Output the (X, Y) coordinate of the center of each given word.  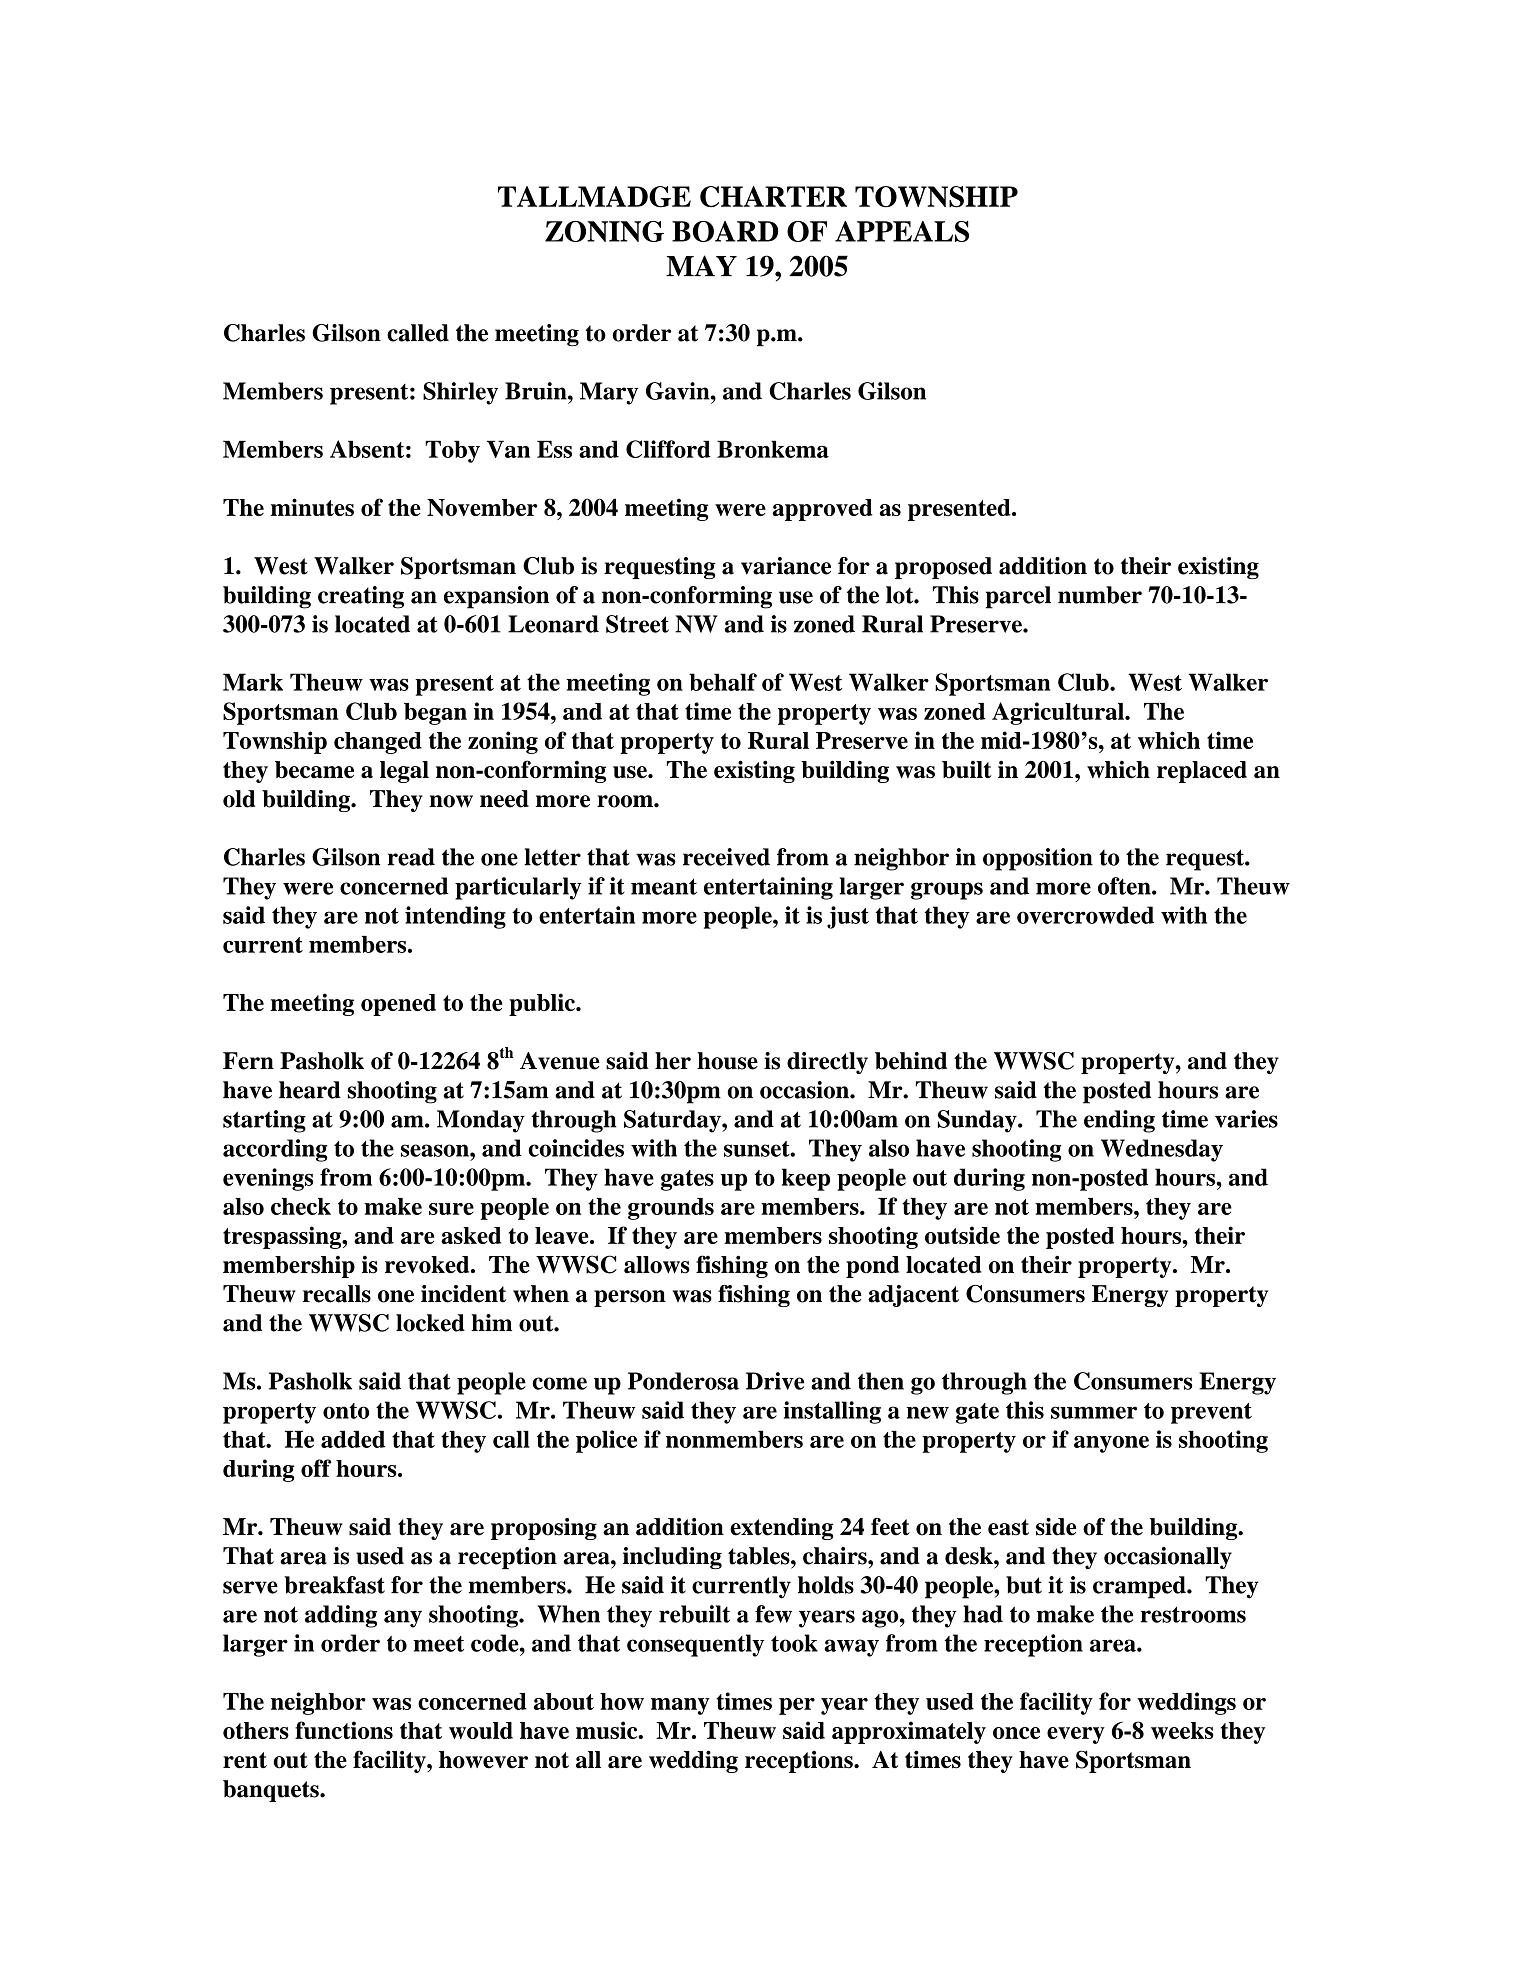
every (1076, 1735)
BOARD (725, 231)
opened (398, 1005)
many (680, 1706)
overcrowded (1085, 915)
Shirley (460, 393)
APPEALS (902, 231)
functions (344, 1730)
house (727, 1061)
